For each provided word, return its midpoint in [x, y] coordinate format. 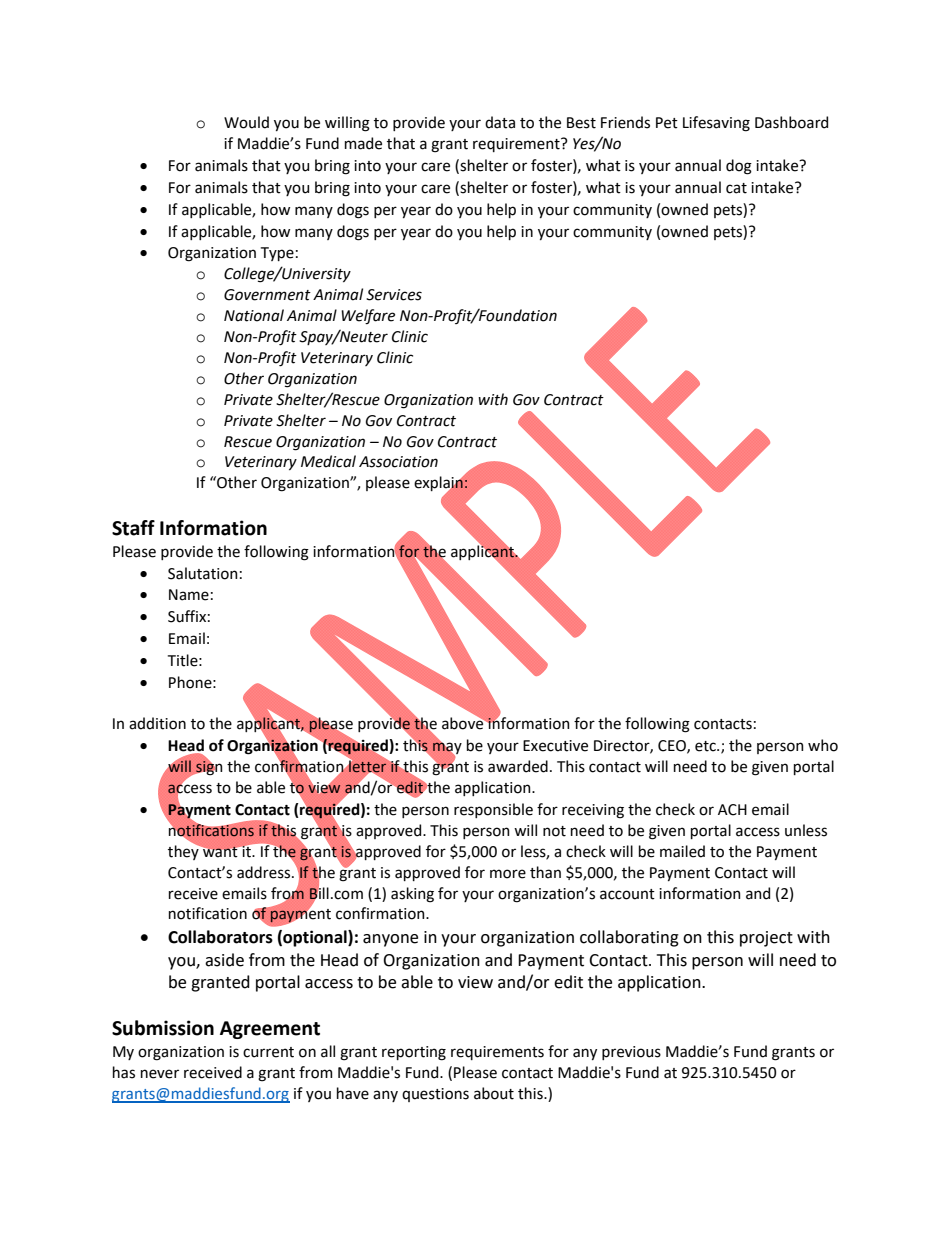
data [500, 122]
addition [157, 723]
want [219, 851]
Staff [133, 528]
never [160, 1074]
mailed [682, 851]
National [254, 315]
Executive [555, 746]
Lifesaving [716, 124]
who [823, 745]
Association [398, 462]
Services [394, 295]
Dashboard [791, 122]
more [508, 874]
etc [706, 746]
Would [246, 122]
